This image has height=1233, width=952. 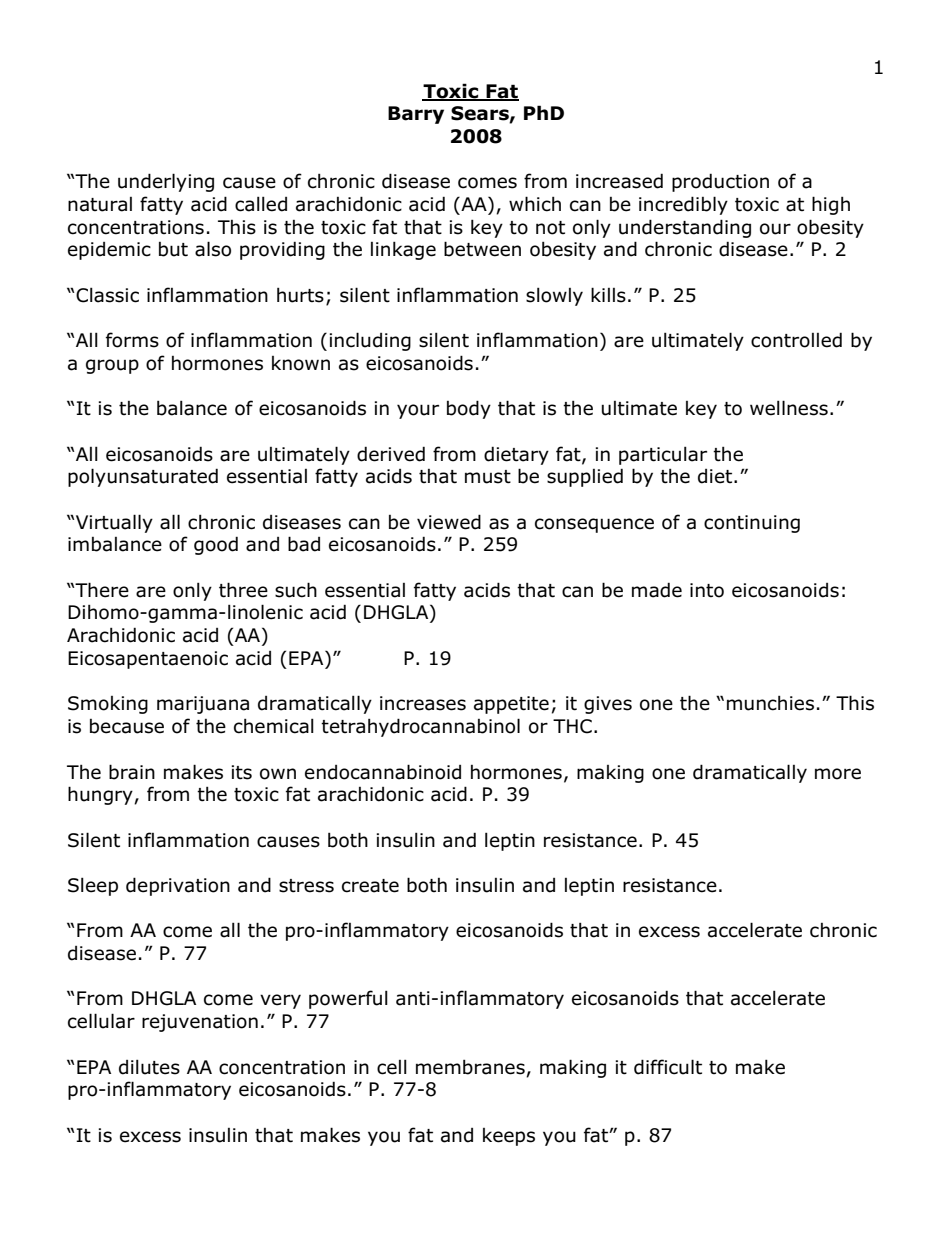 I want to click on underlying, so click(x=166, y=182).
